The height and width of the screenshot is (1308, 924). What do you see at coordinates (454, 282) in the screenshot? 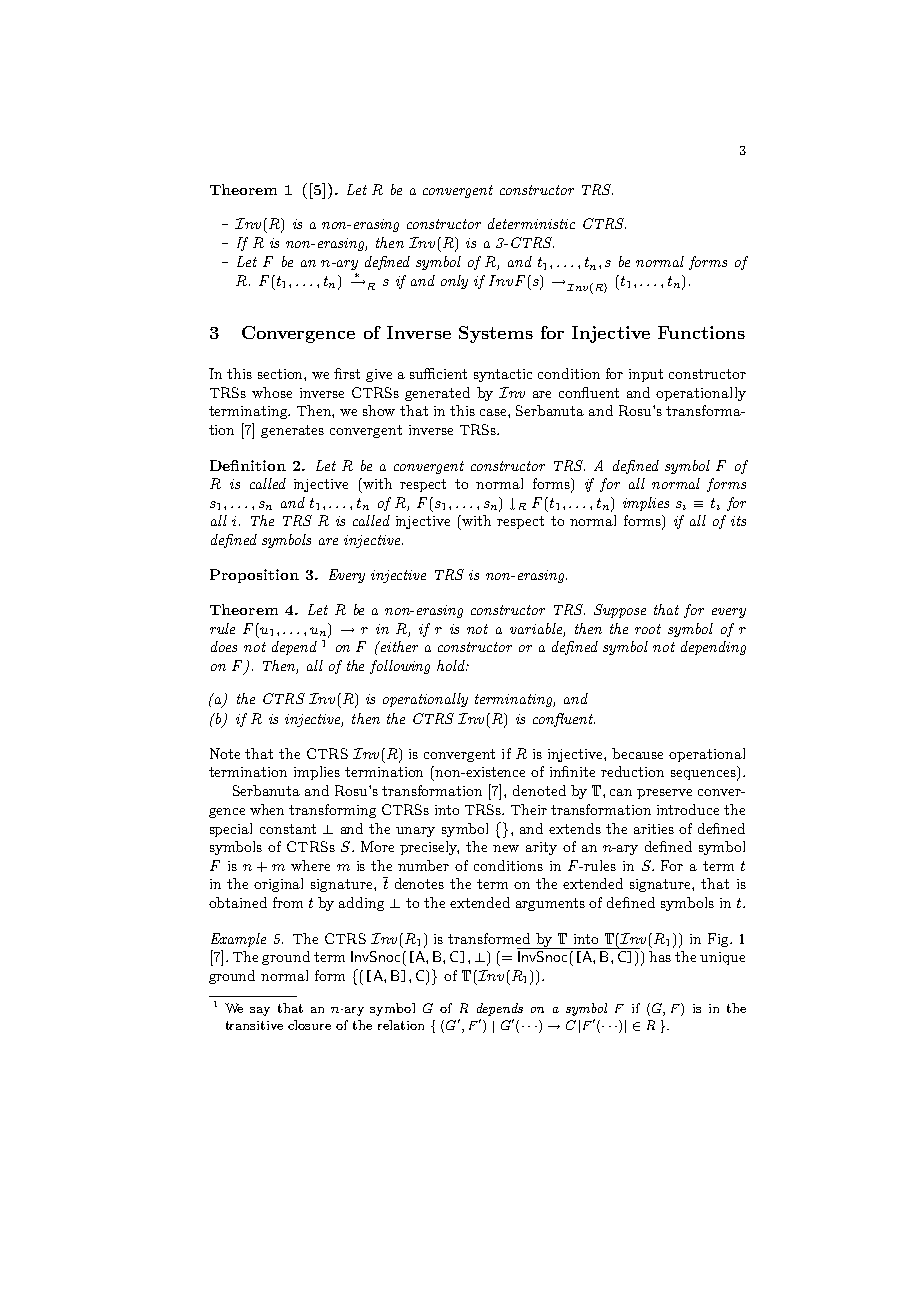
I see `only` at bounding box center [454, 282].
